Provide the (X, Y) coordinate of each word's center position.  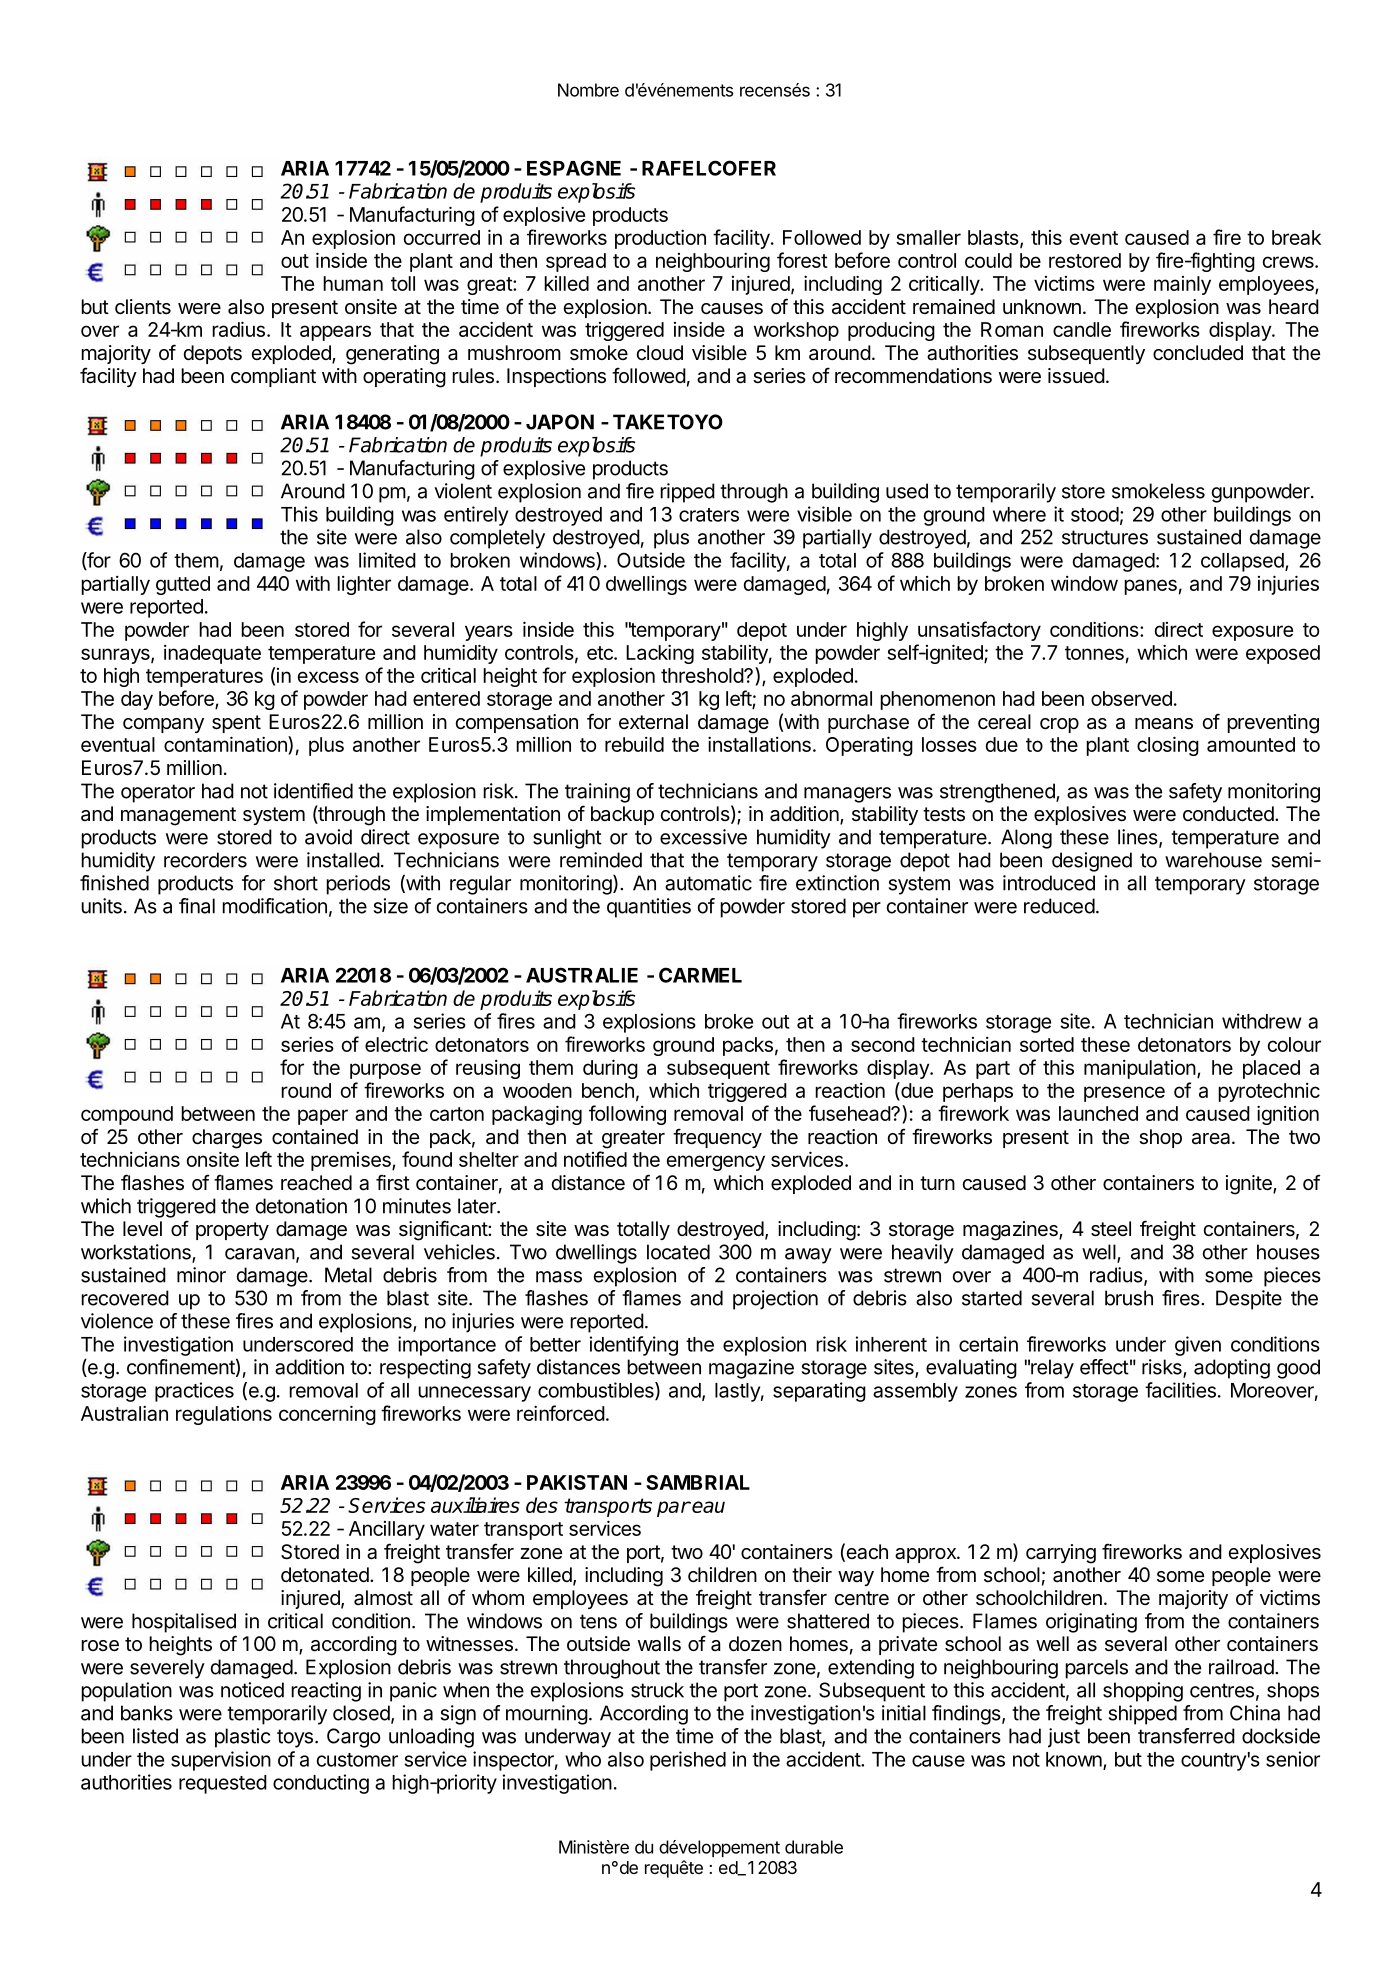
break (1296, 237)
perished (688, 1761)
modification (274, 906)
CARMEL (700, 975)
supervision (221, 1761)
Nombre (588, 90)
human (353, 283)
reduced (1059, 906)
